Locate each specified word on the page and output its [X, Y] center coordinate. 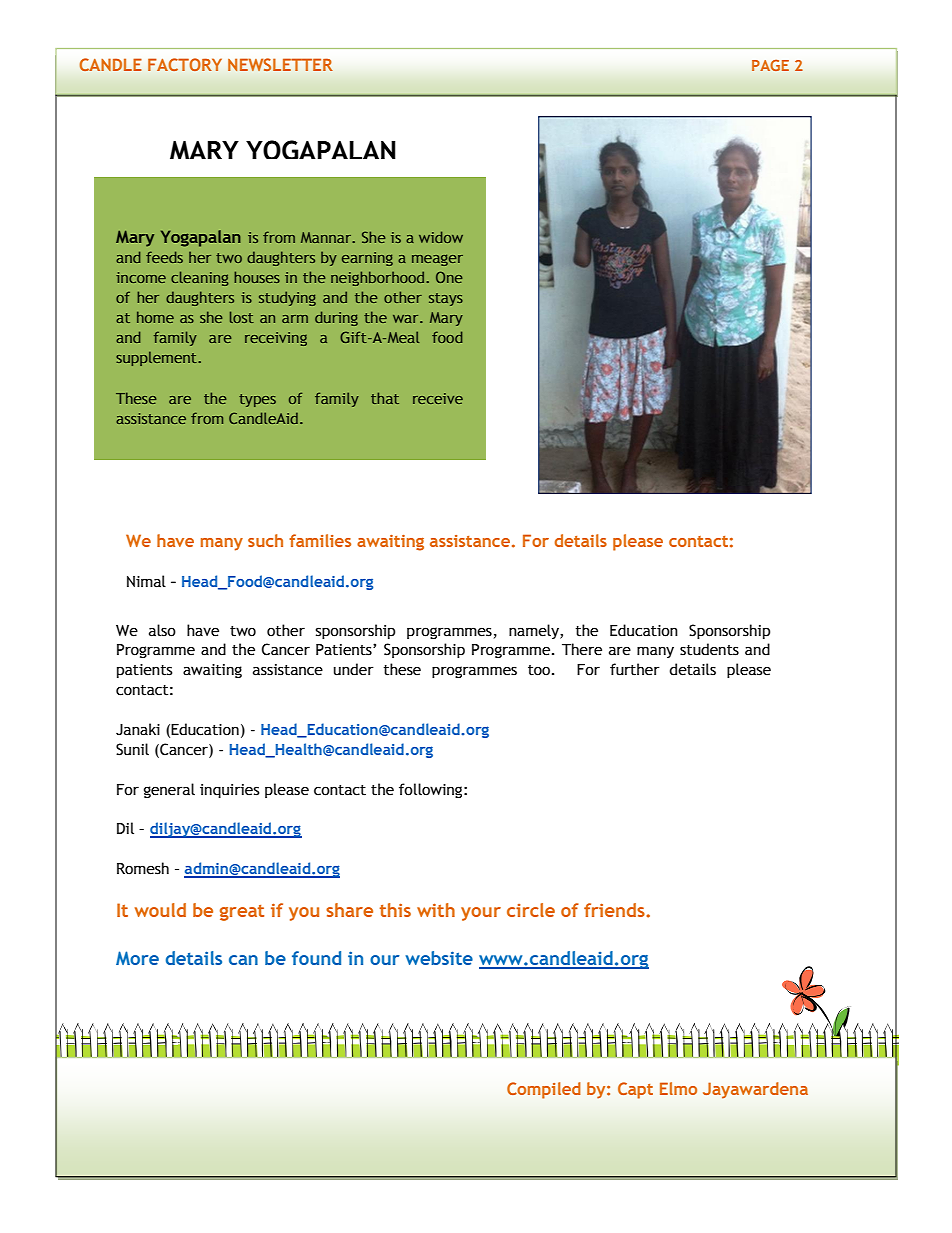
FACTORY [185, 64]
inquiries [229, 791]
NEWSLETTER [280, 64]
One [449, 277]
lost [242, 317]
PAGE [770, 65]
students [709, 649]
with [436, 910]
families [320, 540]
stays [446, 299]
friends [615, 910]
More [137, 958]
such [265, 540]
